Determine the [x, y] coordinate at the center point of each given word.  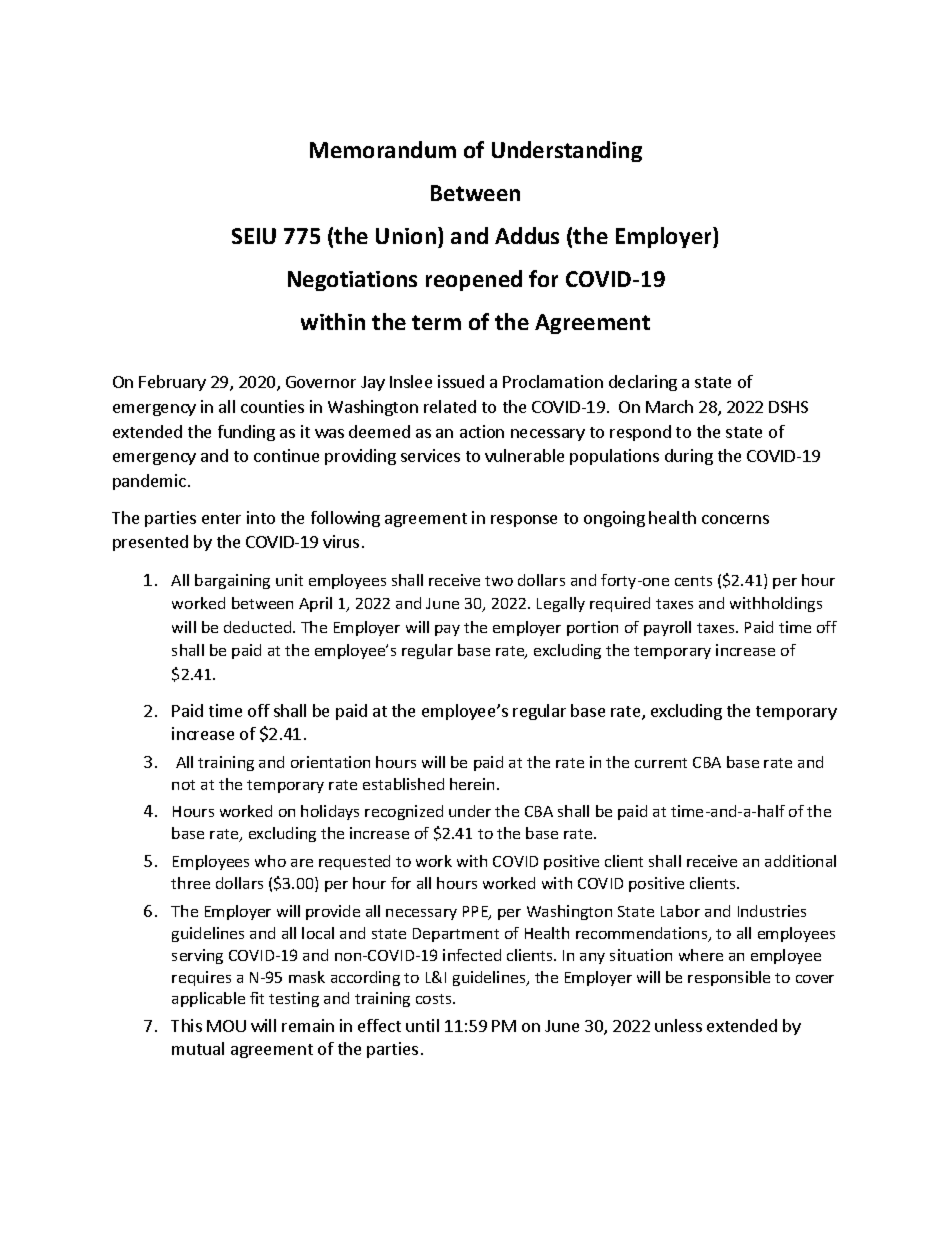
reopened [474, 280]
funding [246, 433]
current [661, 763]
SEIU [254, 236]
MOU [226, 1026]
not [183, 785]
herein [474, 784]
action [482, 431]
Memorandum [383, 149]
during [689, 457]
